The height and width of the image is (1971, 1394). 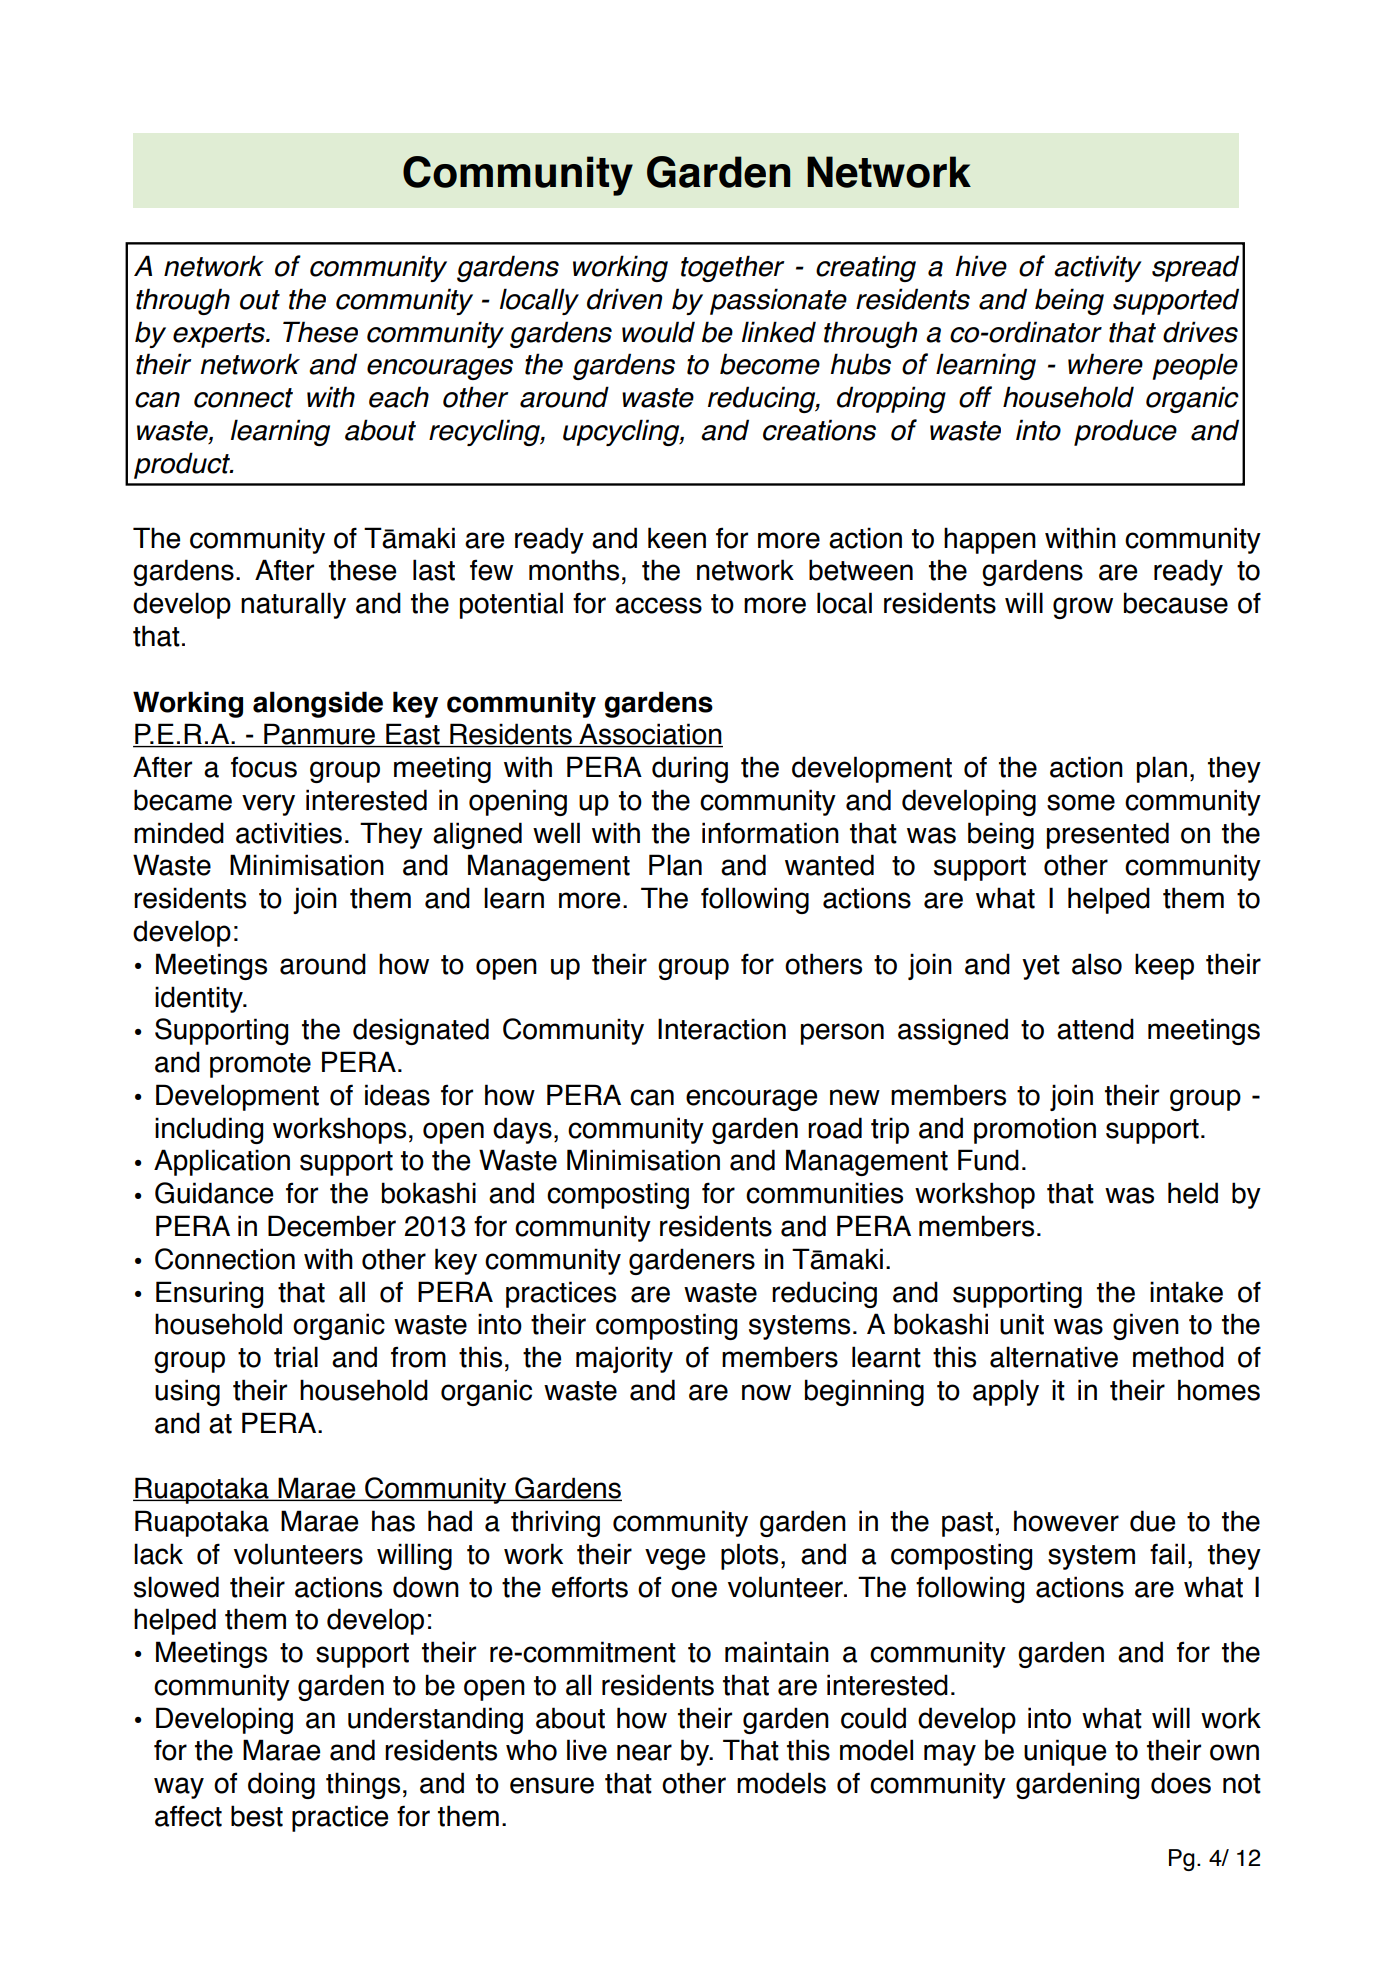 What do you see at coordinates (260, 1065) in the image?
I see `promote` at bounding box center [260, 1065].
